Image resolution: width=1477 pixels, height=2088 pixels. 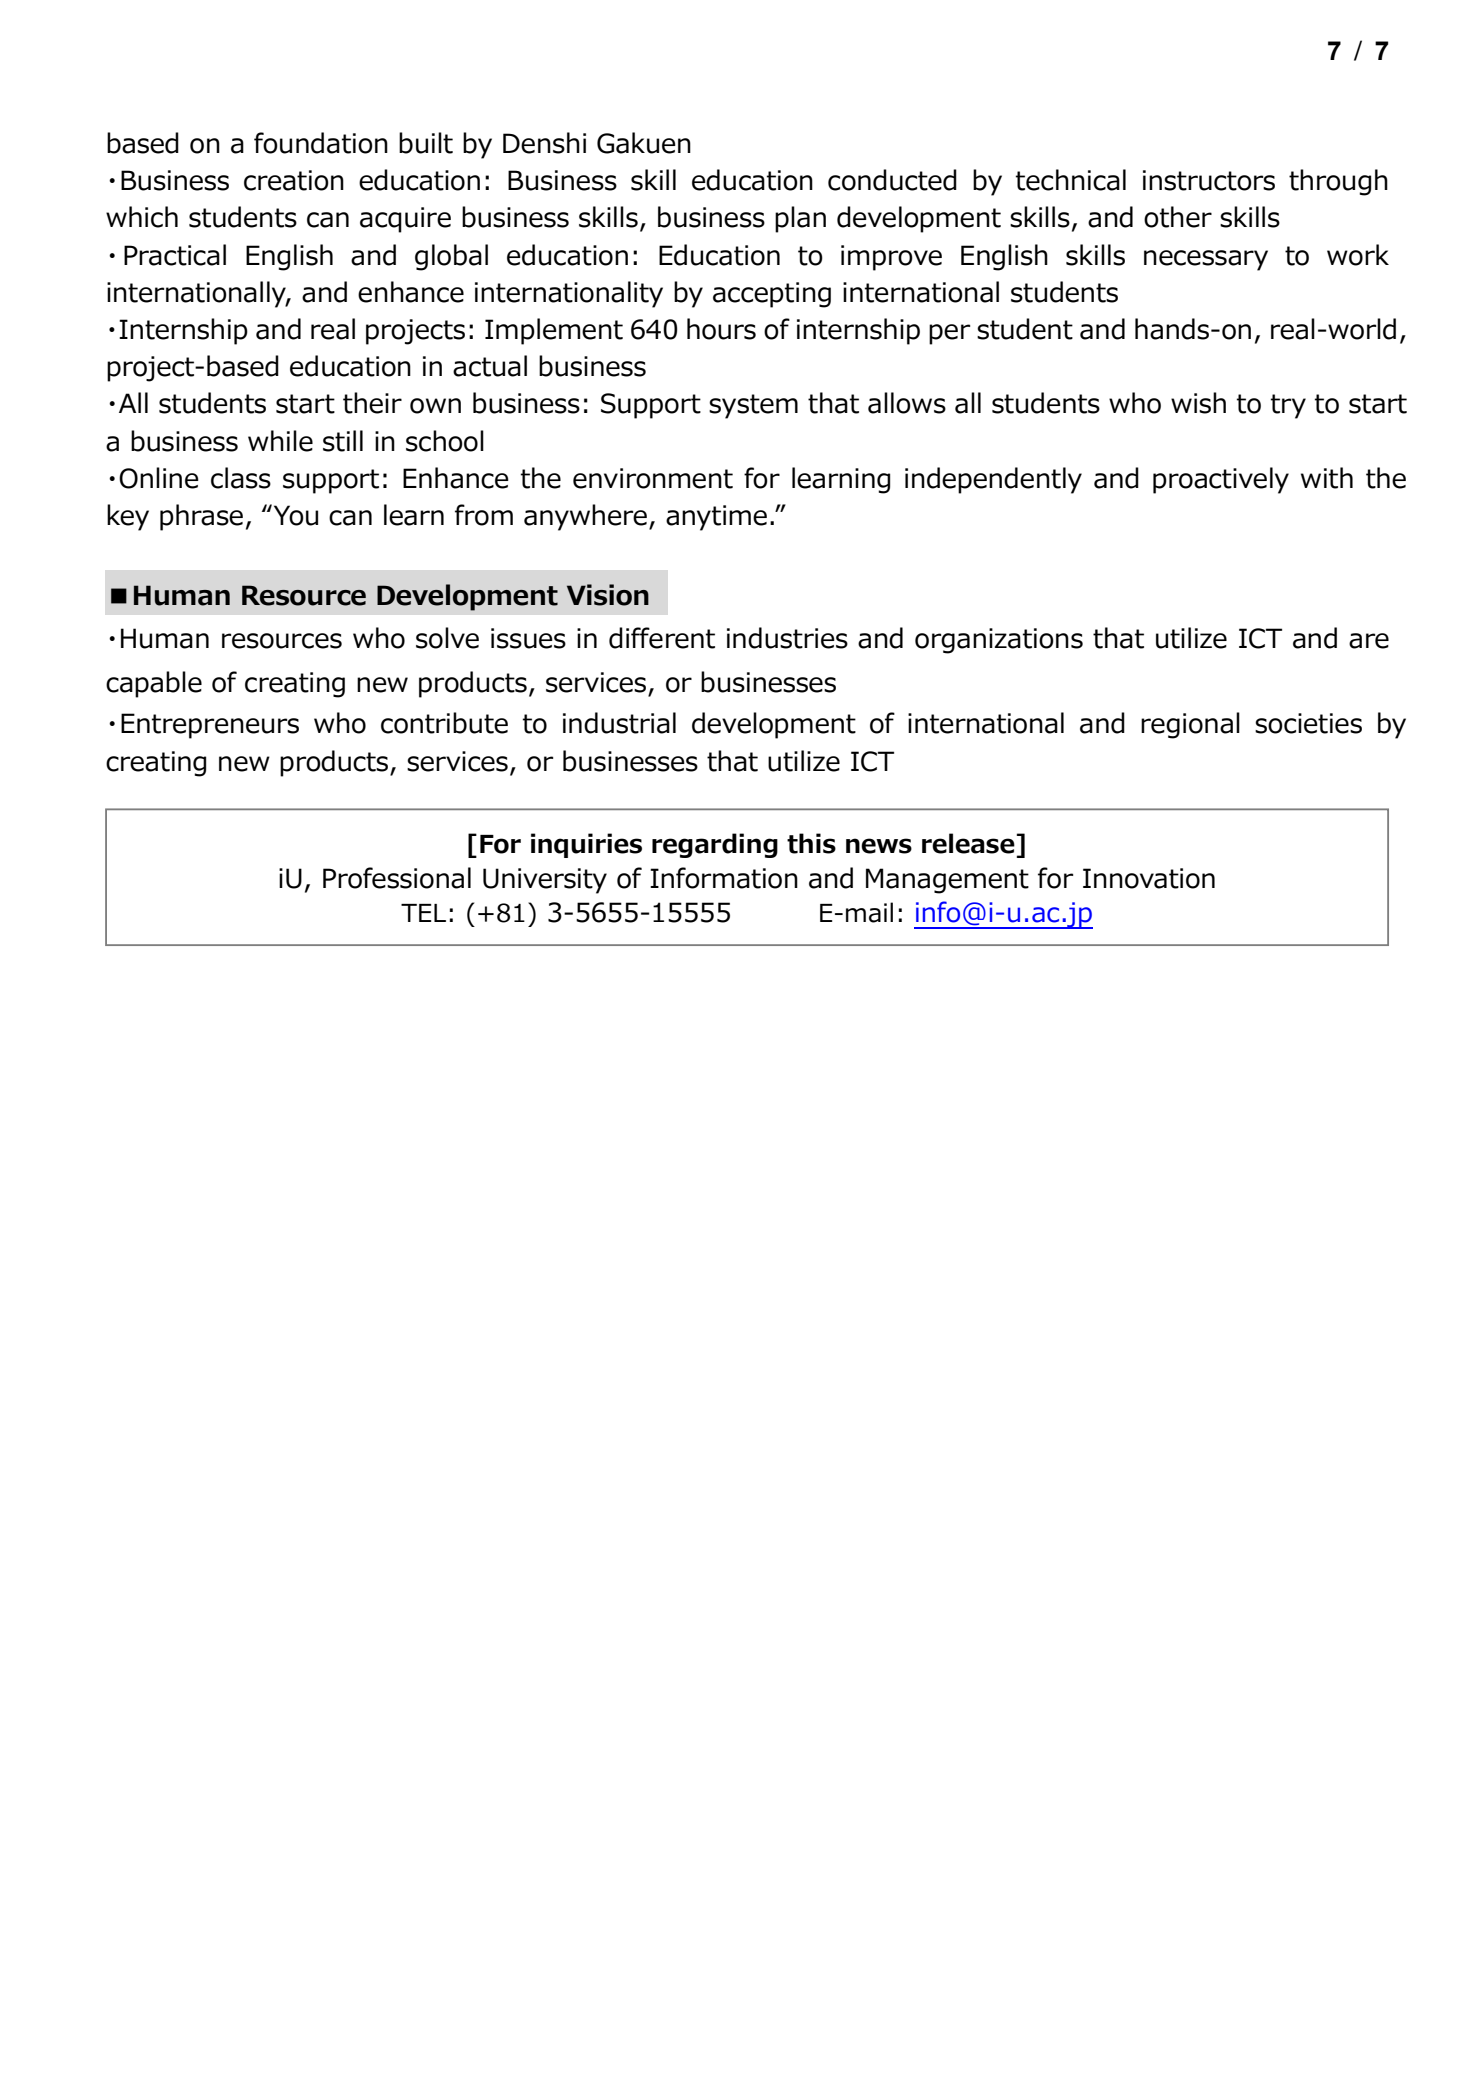 What do you see at coordinates (154, 684) in the page?
I see `capable` at bounding box center [154, 684].
